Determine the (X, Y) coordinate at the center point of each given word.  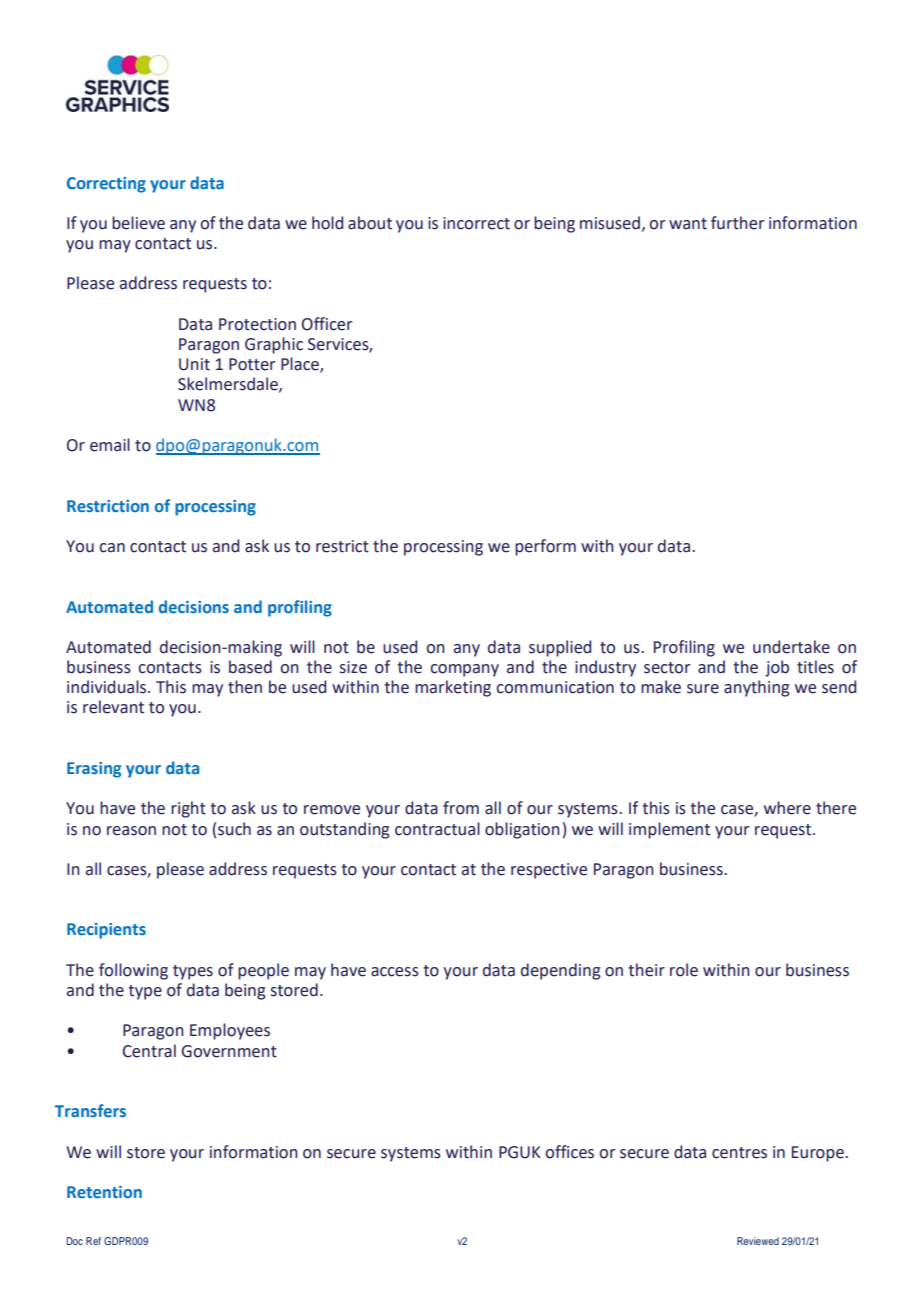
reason (131, 831)
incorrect (476, 223)
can (112, 548)
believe (138, 223)
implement (669, 830)
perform (545, 547)
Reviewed (758, 1241)
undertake (791, 647)
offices (569, 1152)
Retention (104, 1192)
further (737, 223)
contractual (437, 829)
